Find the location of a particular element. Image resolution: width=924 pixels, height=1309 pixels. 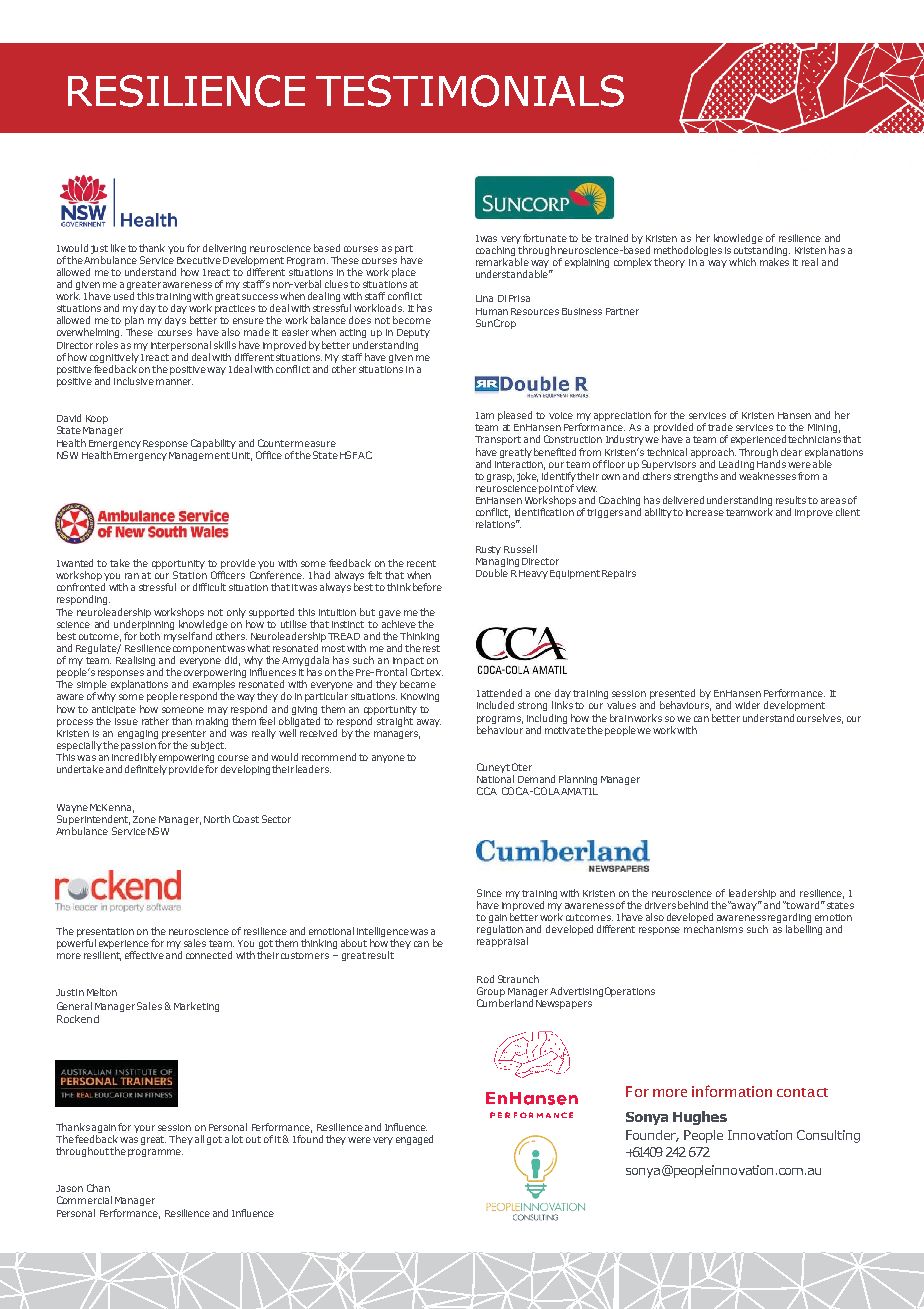

wider is located at coordinates (747, 705).
